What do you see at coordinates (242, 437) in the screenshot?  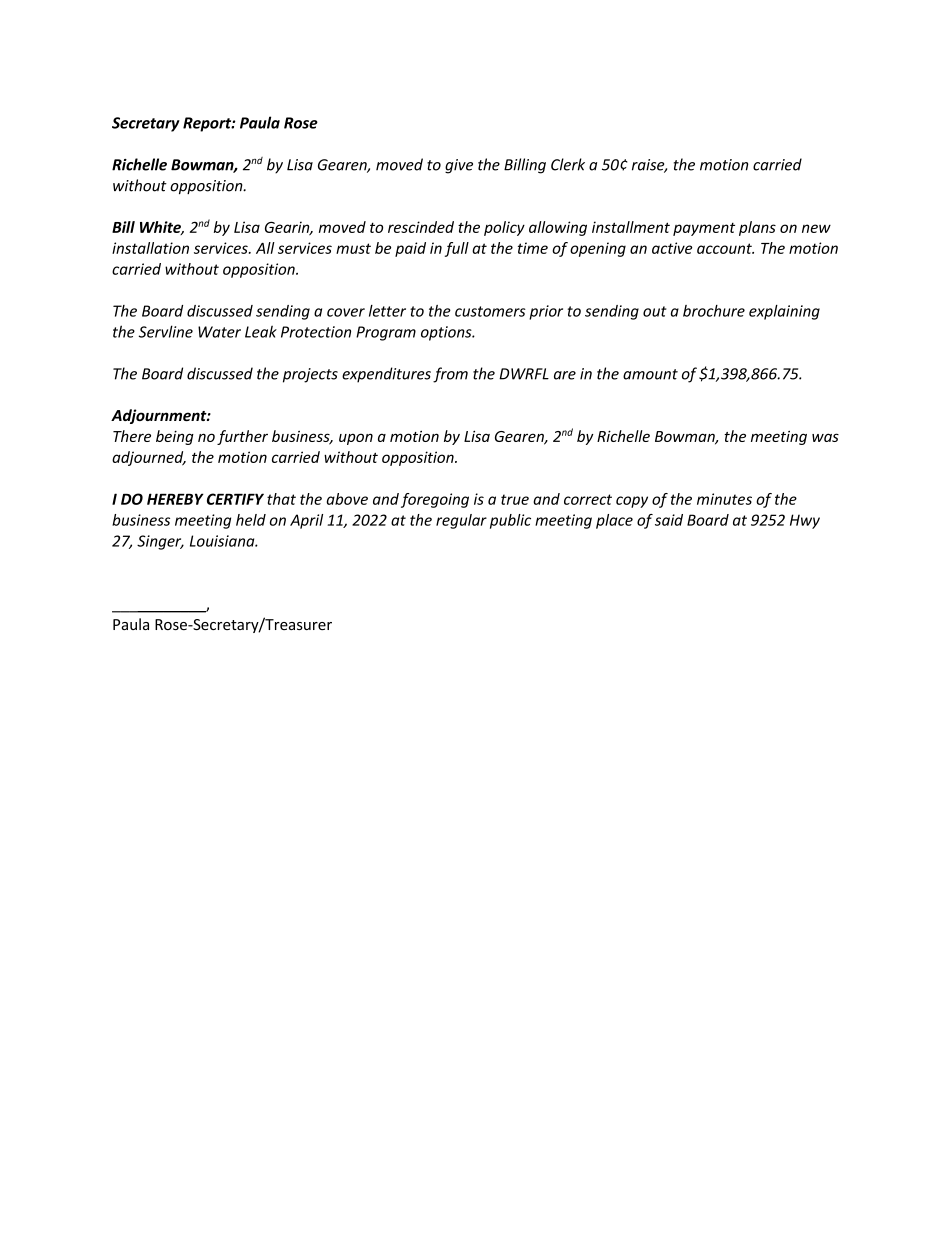 I see `further` at bounding box center [242, 437].
